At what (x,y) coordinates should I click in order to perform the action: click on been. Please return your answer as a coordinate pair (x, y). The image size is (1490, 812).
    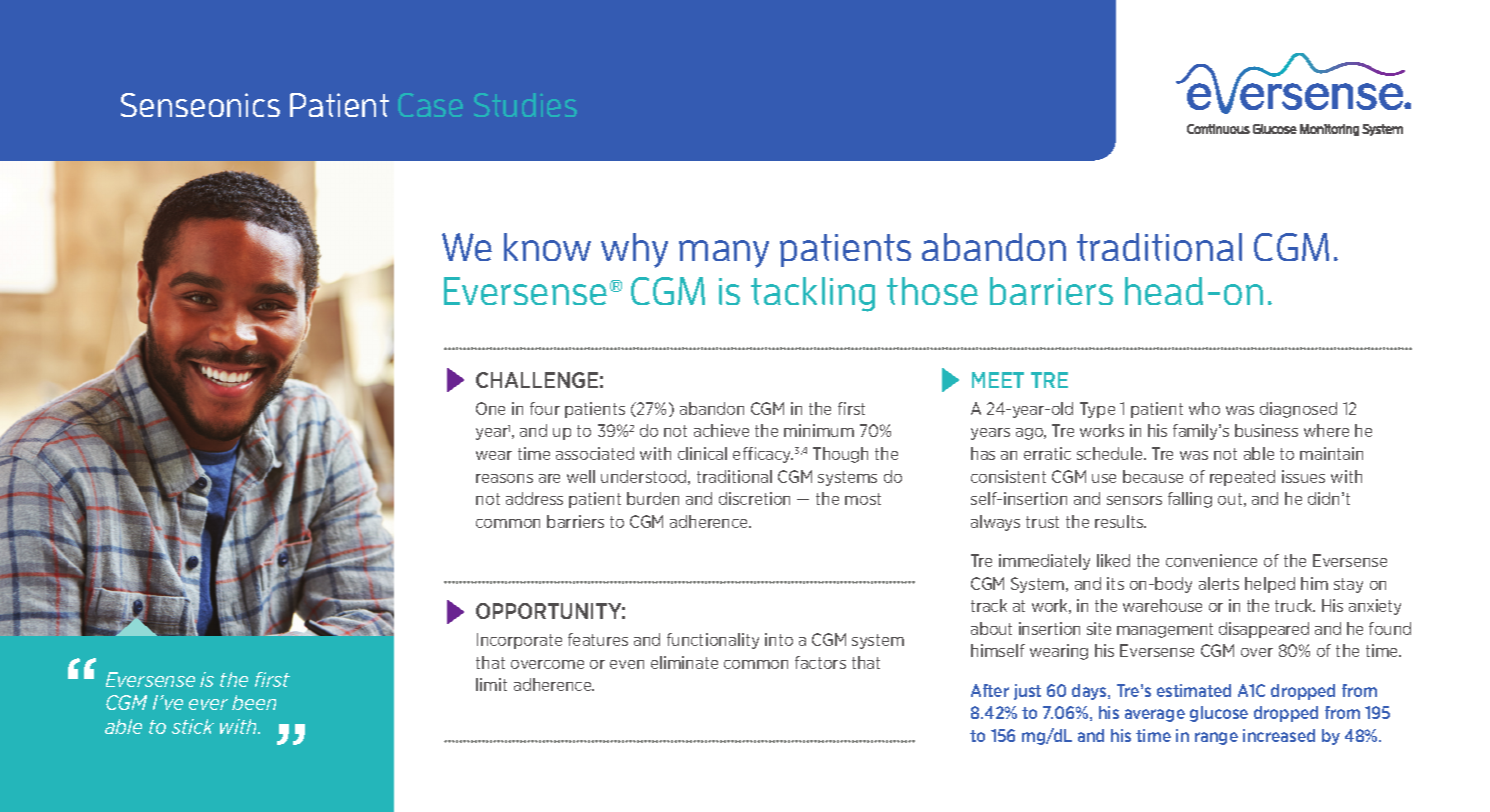
    Looking at the image, I should click on (254, 702).
